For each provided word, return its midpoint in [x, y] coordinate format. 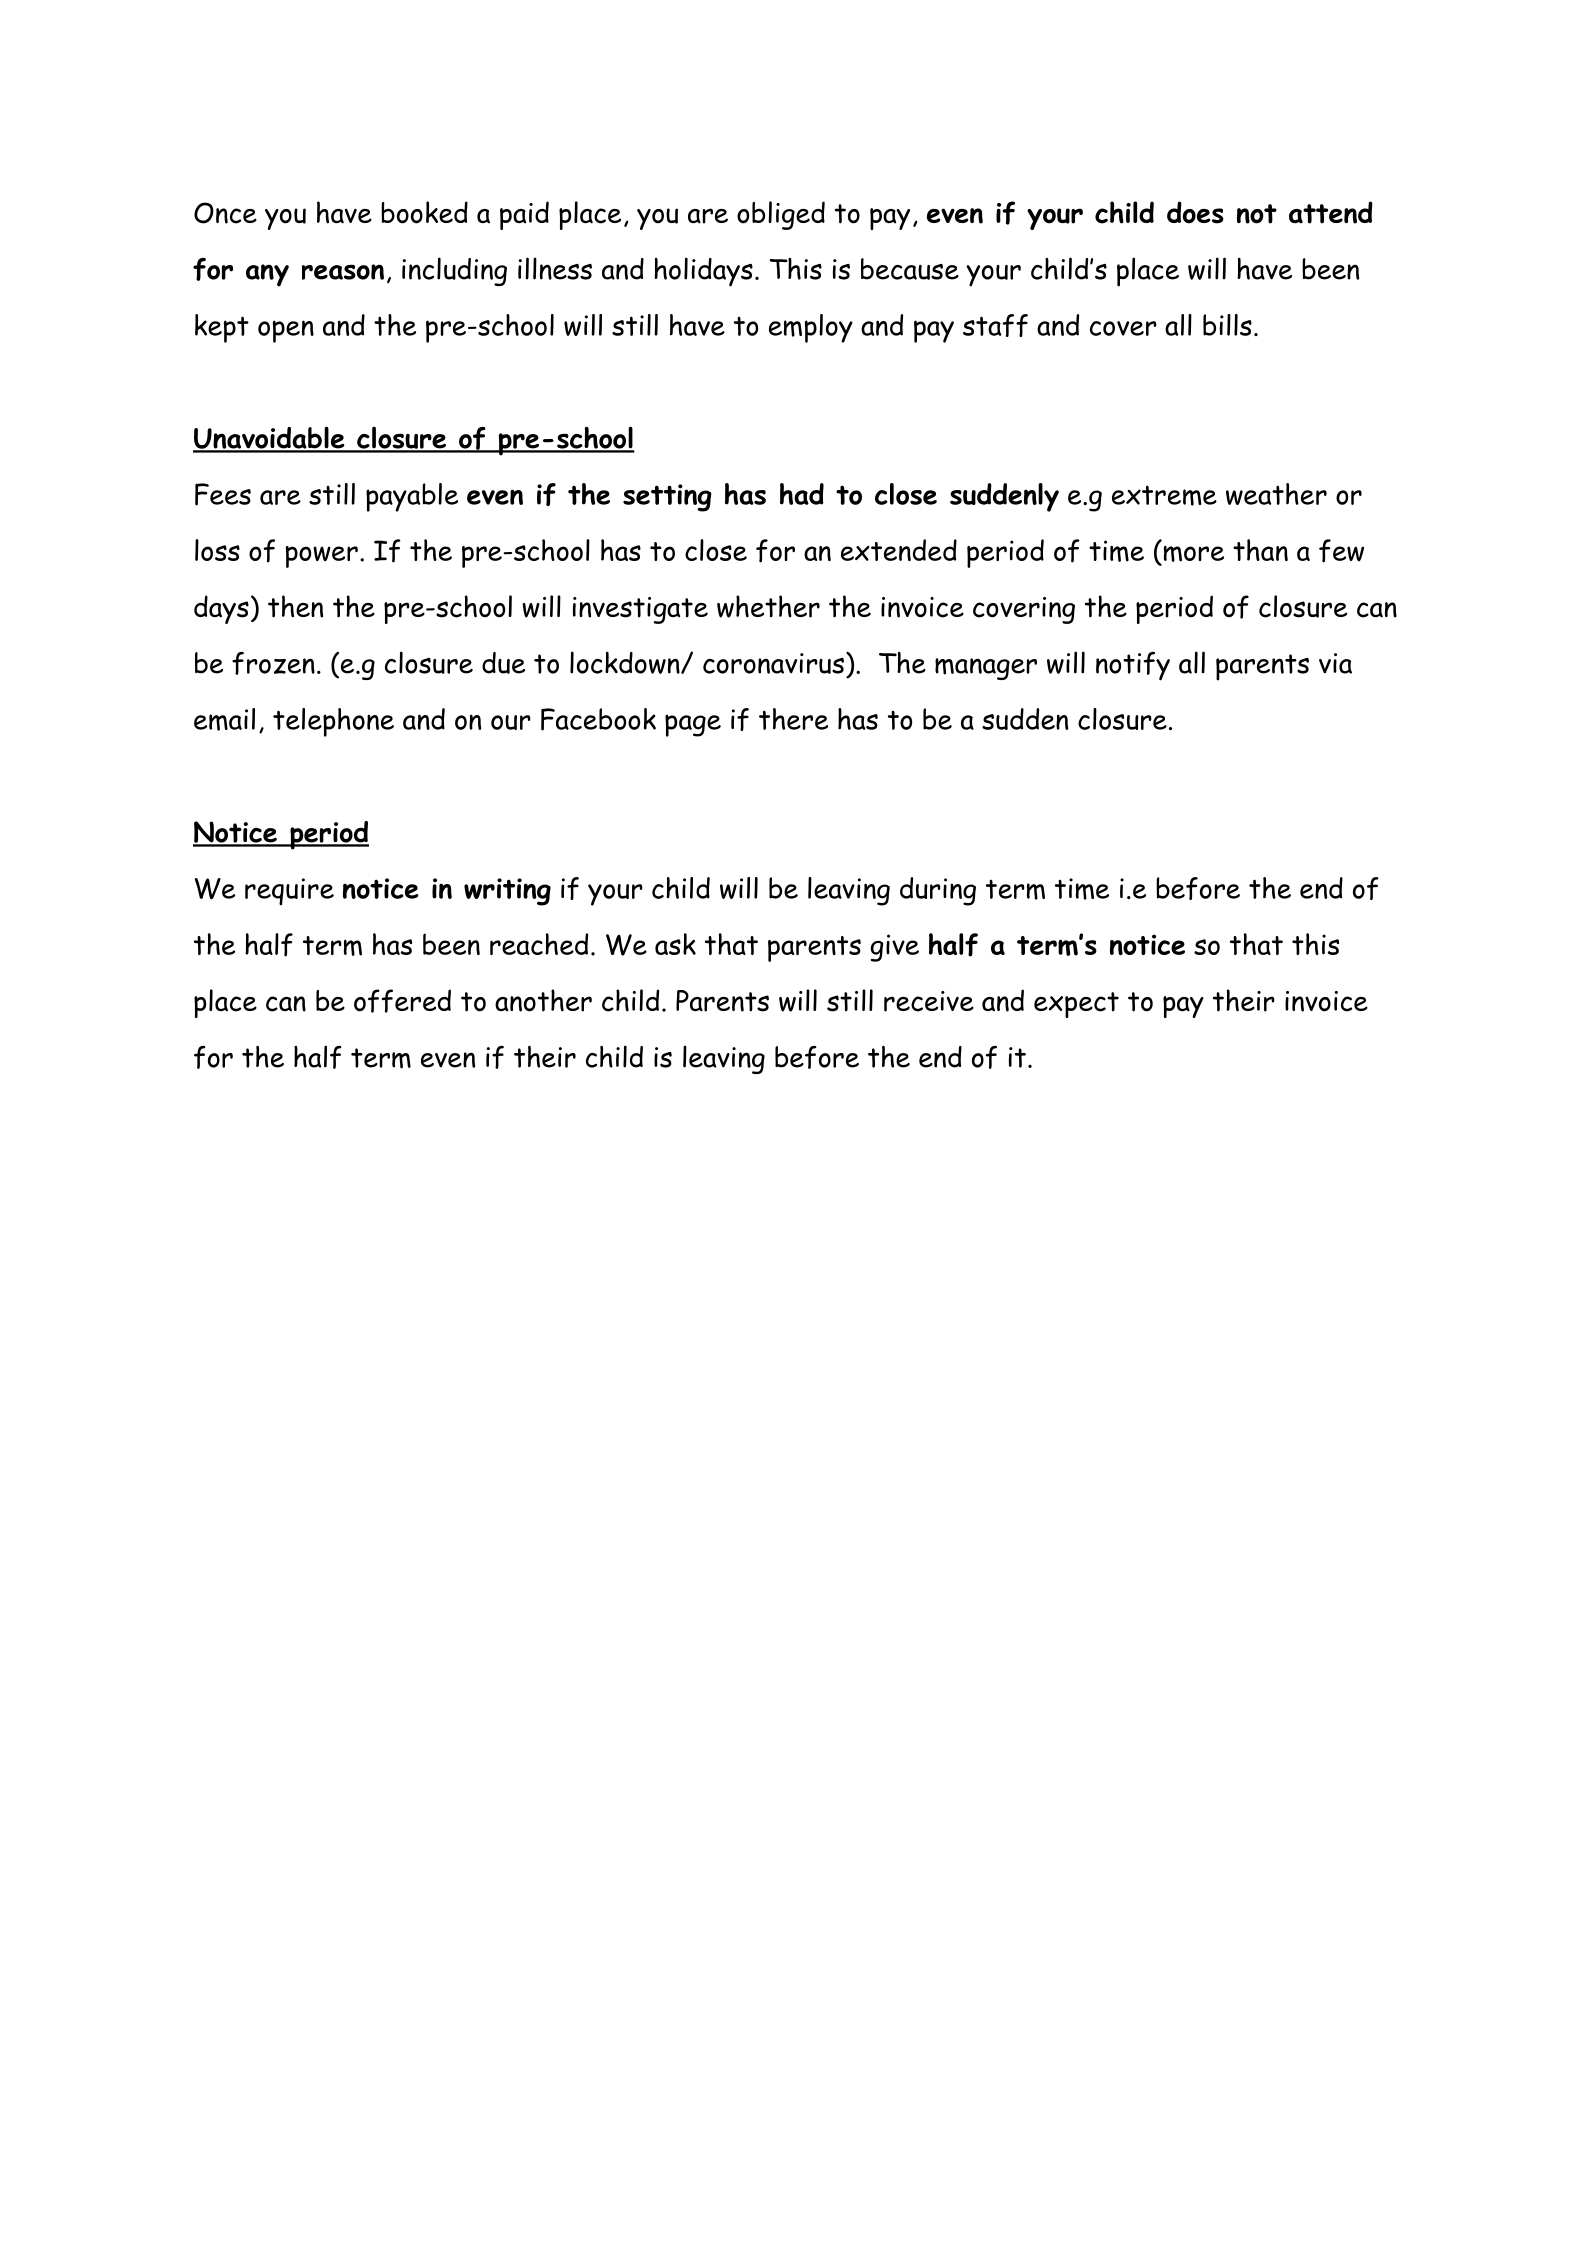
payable [412, 497]
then [295, 606]
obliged [781, 215]
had [802, 494]
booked [424, 212]
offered [402, 1001]
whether [768, 606]
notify [1133, 666]
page [693, 725]
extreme [1164, 495]
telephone [333, 722]
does [1195, 212]
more [1194, 554]
